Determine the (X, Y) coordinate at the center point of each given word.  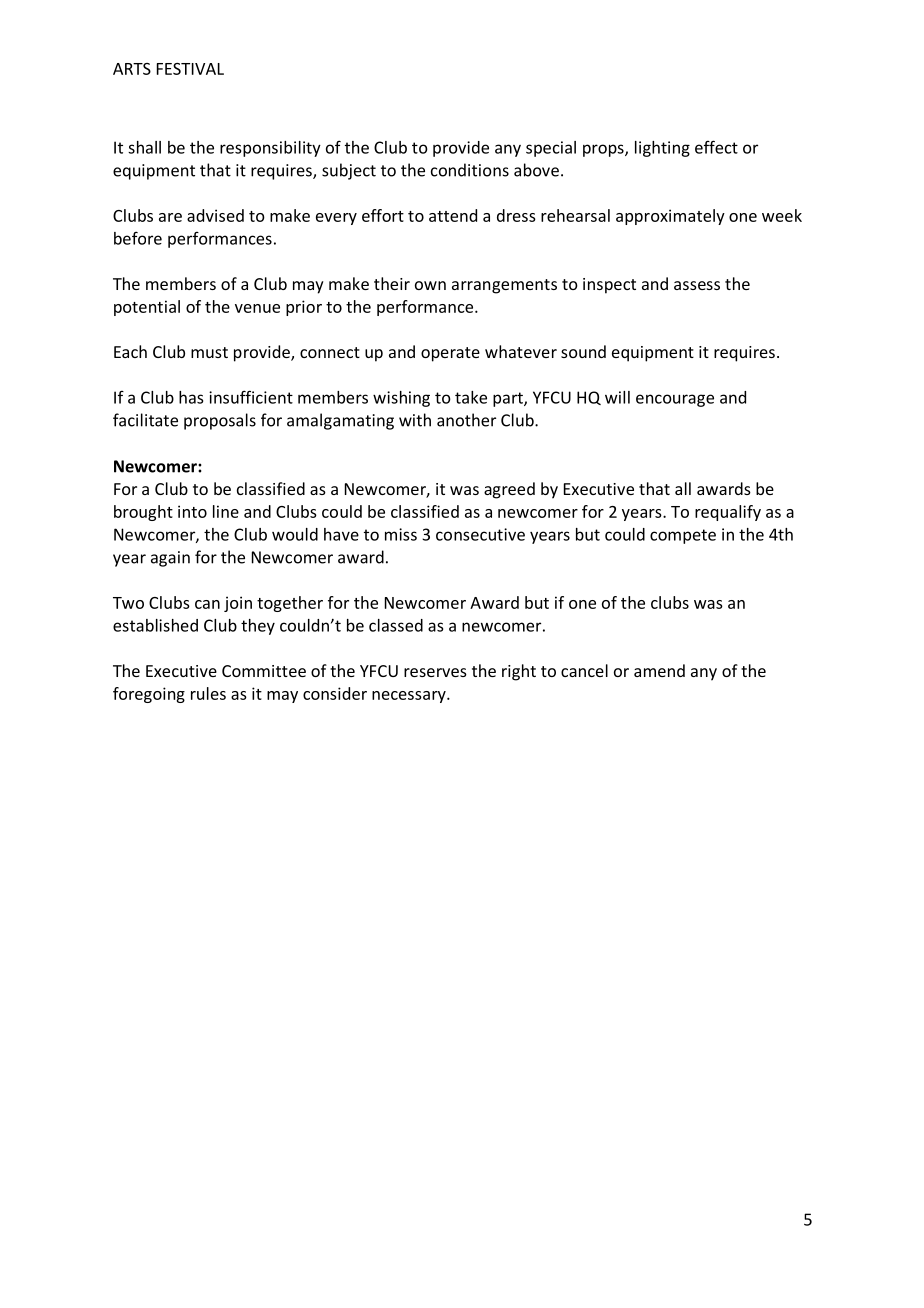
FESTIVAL (190, 69)
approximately (670, 217)
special (551, 149)
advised (215, 215)
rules (208, 693)
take (471, 397)
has (191, 397)
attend (453, 215)
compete (683, 536)
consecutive (480, 534)
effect (716, 147)
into (192, 511)
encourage (675, 400)
